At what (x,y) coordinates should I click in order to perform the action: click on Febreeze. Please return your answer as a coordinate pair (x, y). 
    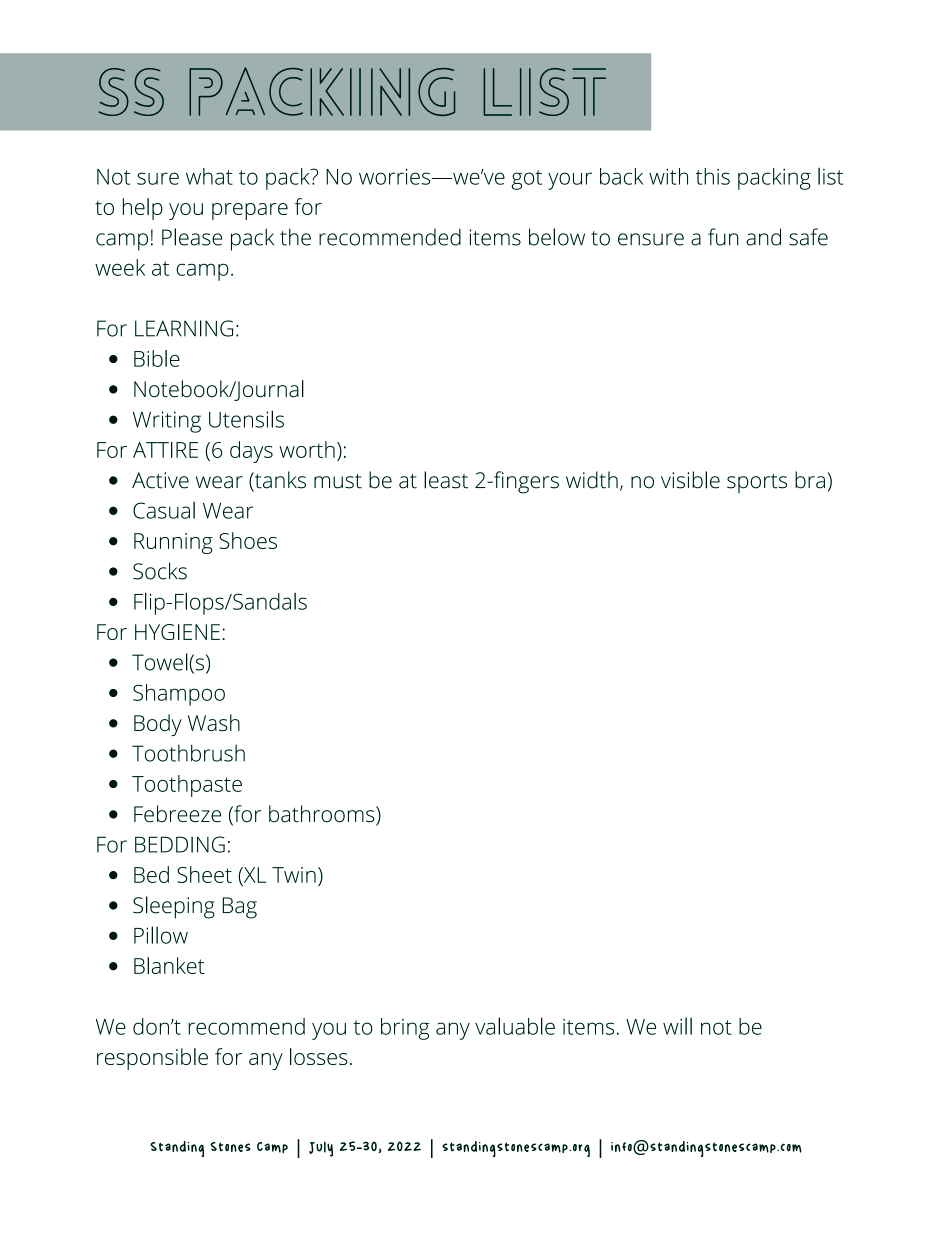
    Looking at the image, I should click on (177, 814).
